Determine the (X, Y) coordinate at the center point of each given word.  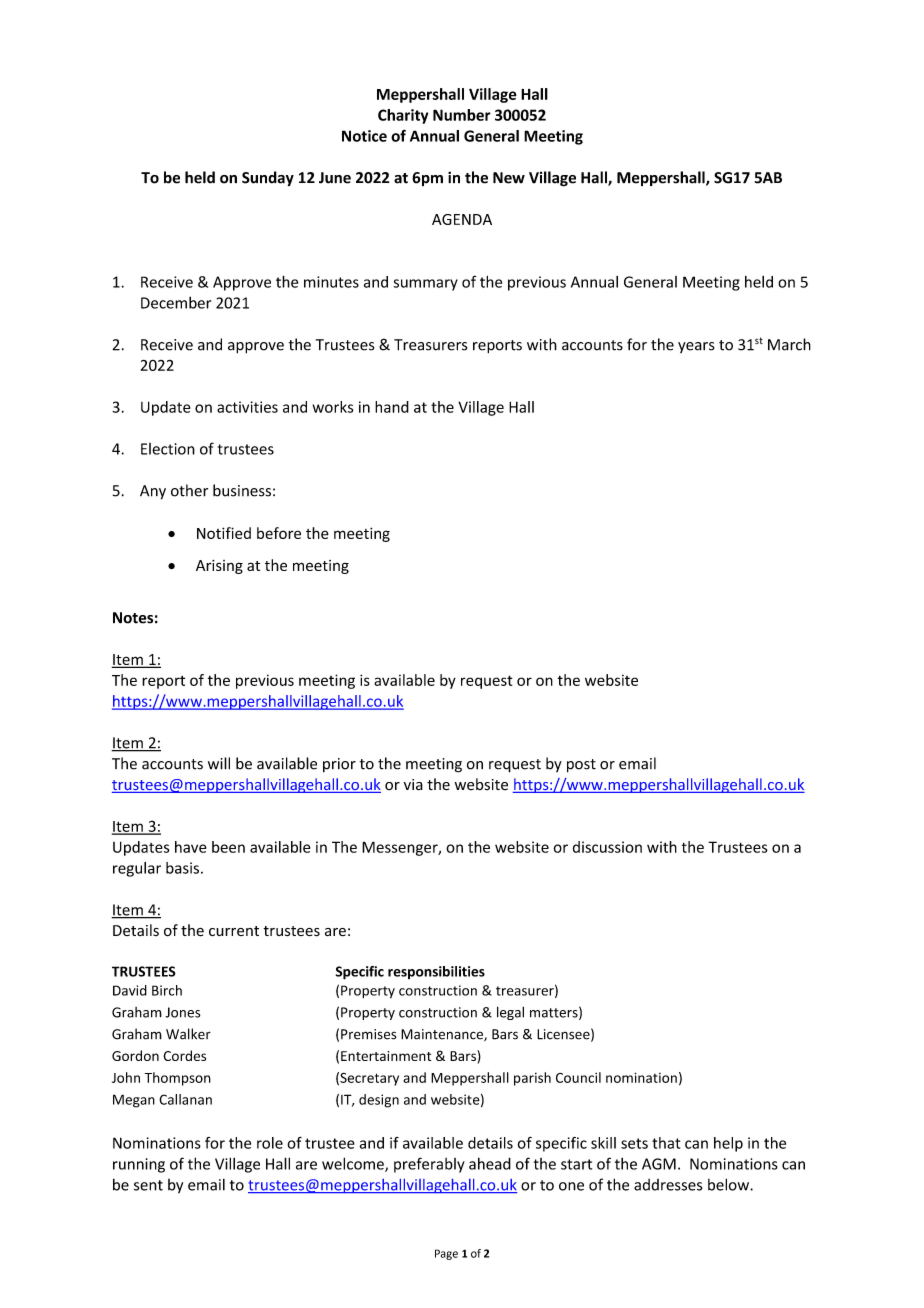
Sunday (268, 178)
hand (392, 407)
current (234, 931)
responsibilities (436, 972)
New (509, 178)
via (413, 785)
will (219, 763)
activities (247, 407)
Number (462, 115)
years (696, 347)
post (581, 766)
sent (148, 1185)
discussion (607, 847)
